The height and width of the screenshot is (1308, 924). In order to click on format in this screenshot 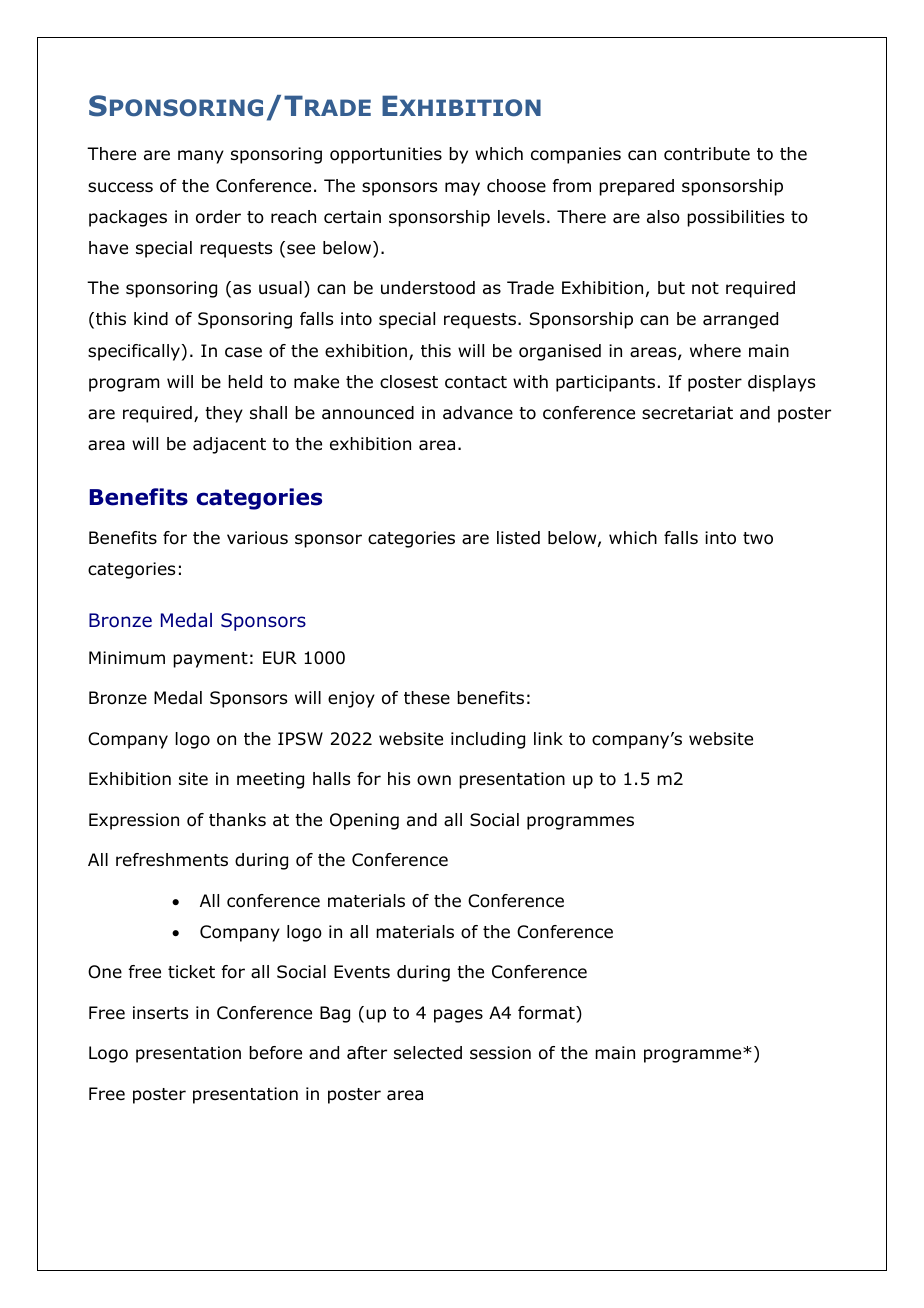, I will do `click(547, 1013)`.
